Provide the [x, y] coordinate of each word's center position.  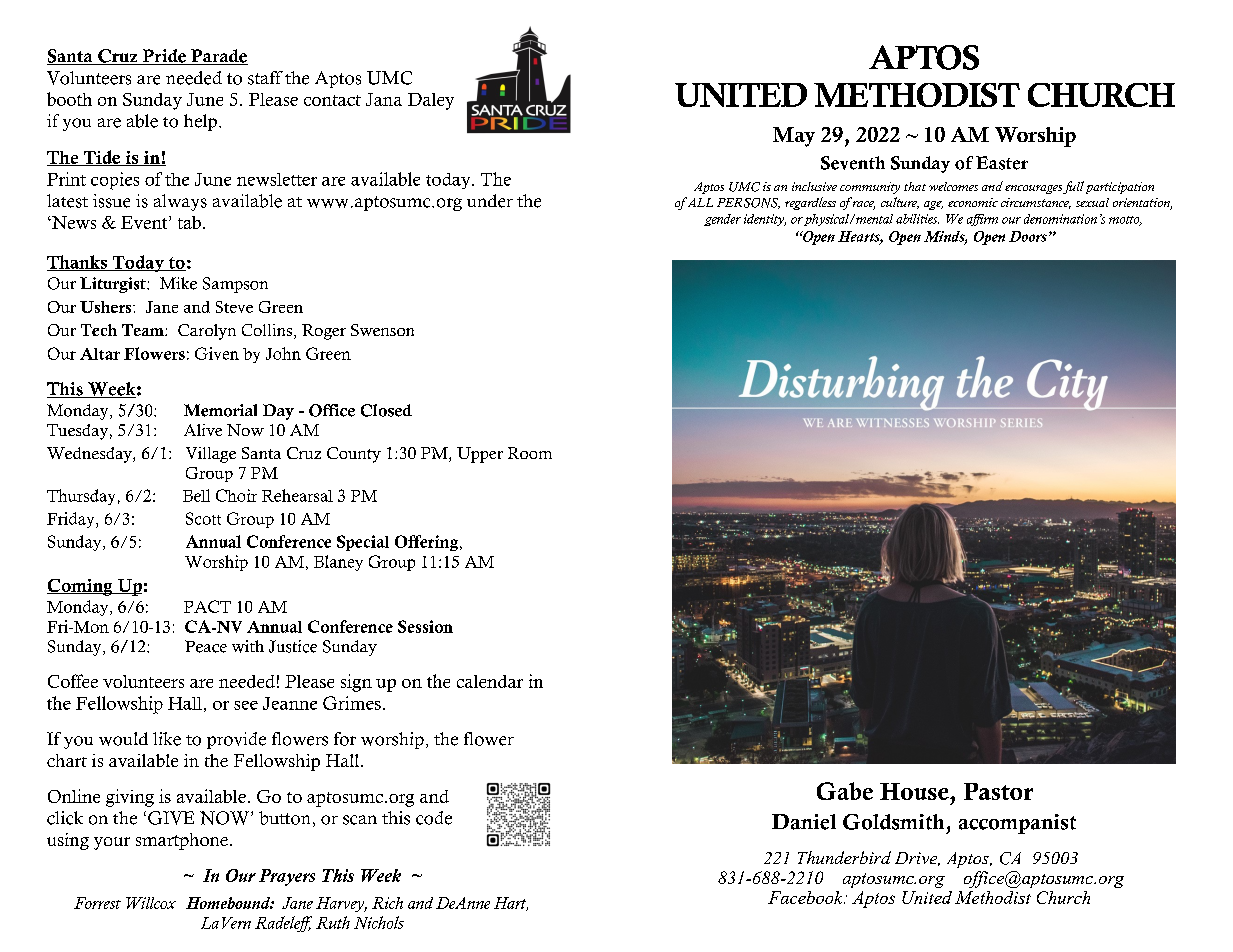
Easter [1002, 163]
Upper [480, 455]
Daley [431, 101]
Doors [1028, 236]
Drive [917, 859]
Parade [218, 57]
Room [530, 453]
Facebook [806, 897]
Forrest [97, 903]
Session [425, 626]
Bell [196, 495]
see [246, 705]
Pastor [998, 791]
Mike [178, 283]
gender [722, 220]
